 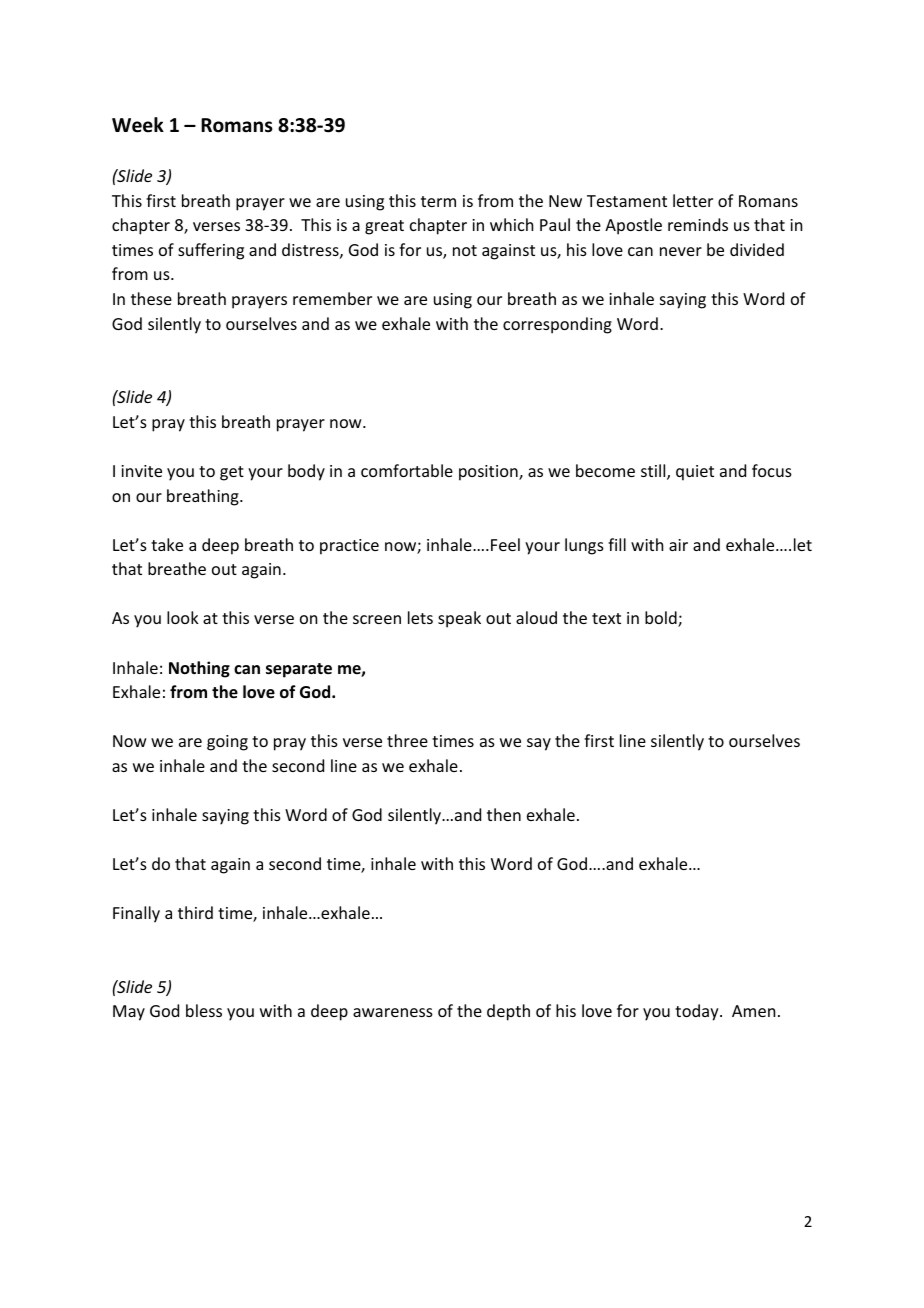 What do you see at coordinates (138, 125) in the screenshot?
I see `Week` at bounding box center [138, 125].
